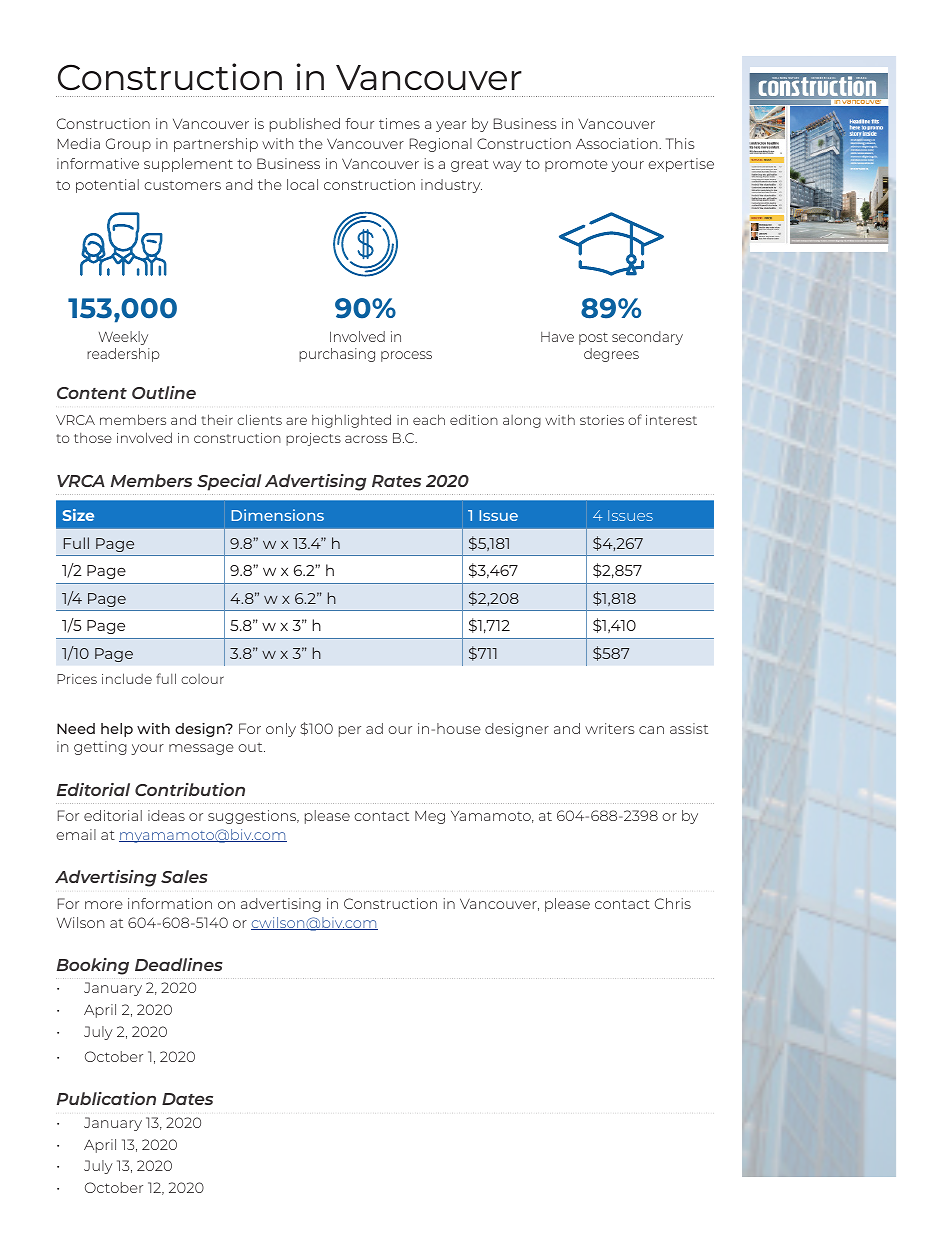 The height and width of the screenshot is (1233, 952). Describe the element at coordinates (399, 123) in the screenshot. I see `times` at that location.
